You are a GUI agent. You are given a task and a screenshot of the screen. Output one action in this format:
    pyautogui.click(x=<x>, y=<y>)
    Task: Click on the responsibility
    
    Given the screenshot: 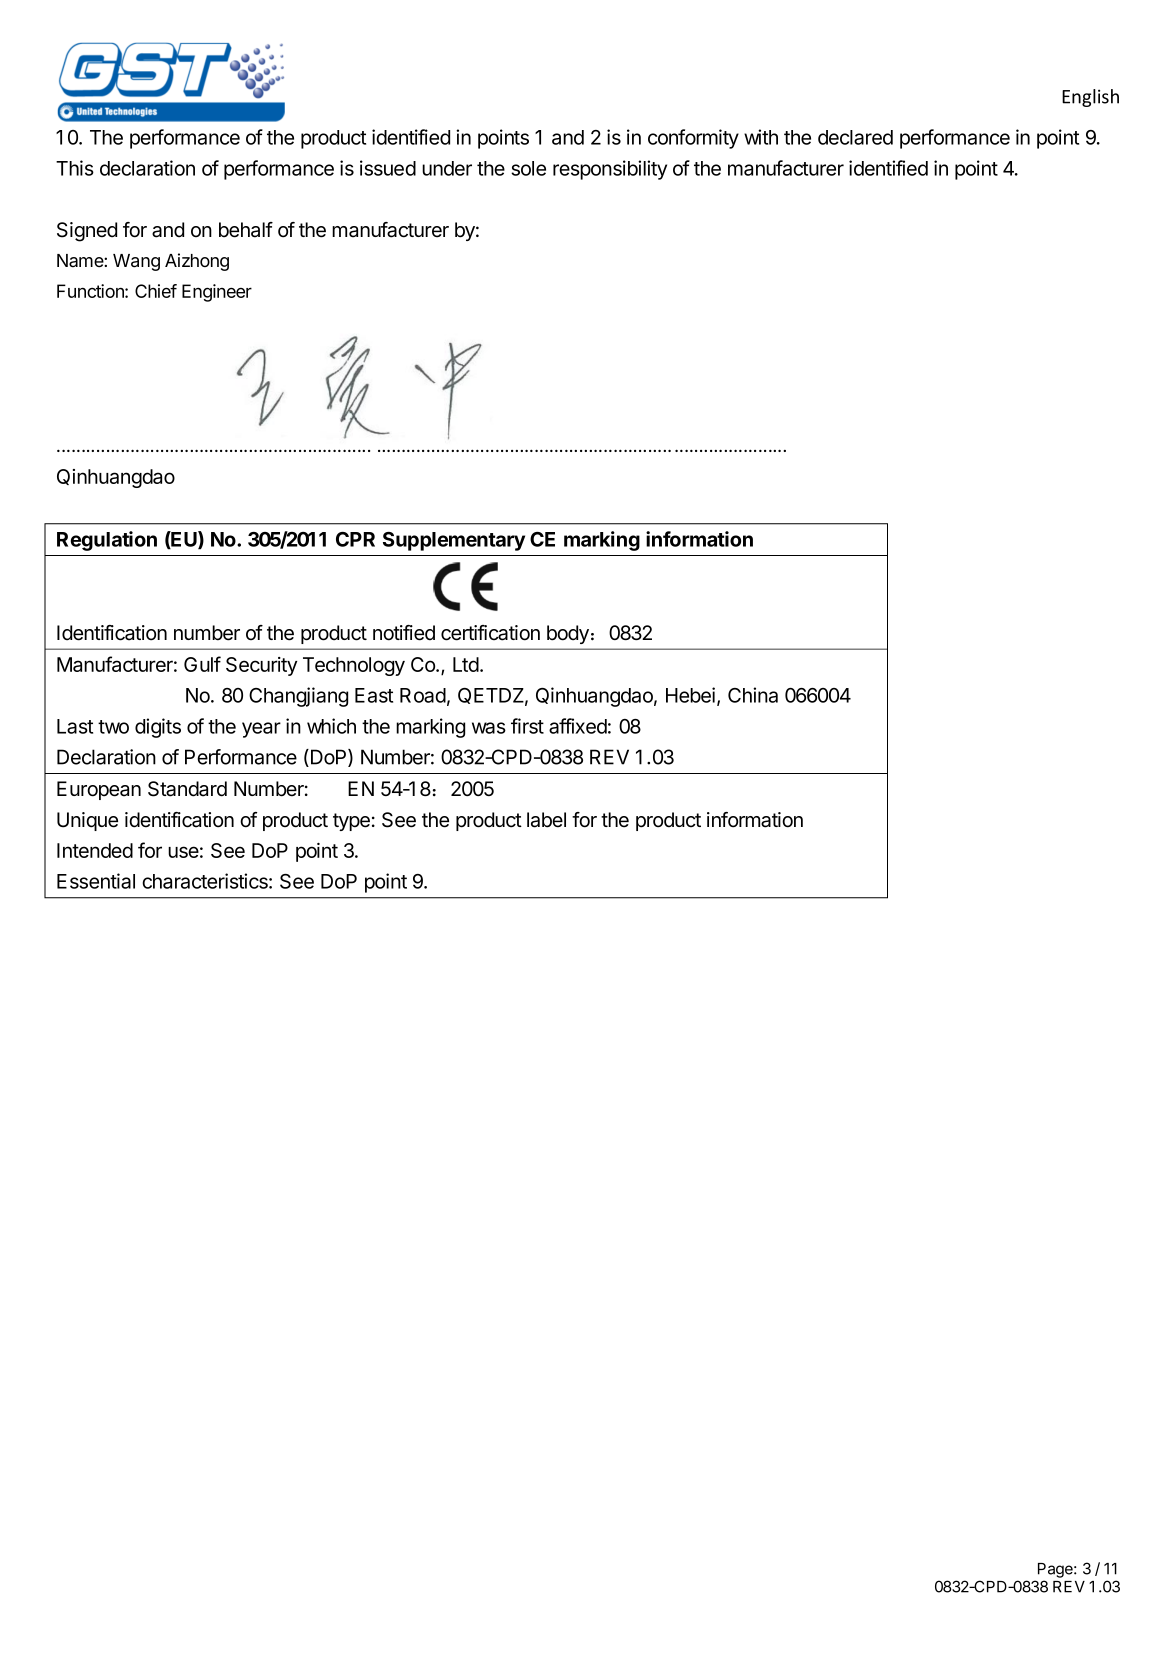 What is the action you would take?
    pyautogui.click(x=610, y=170)
